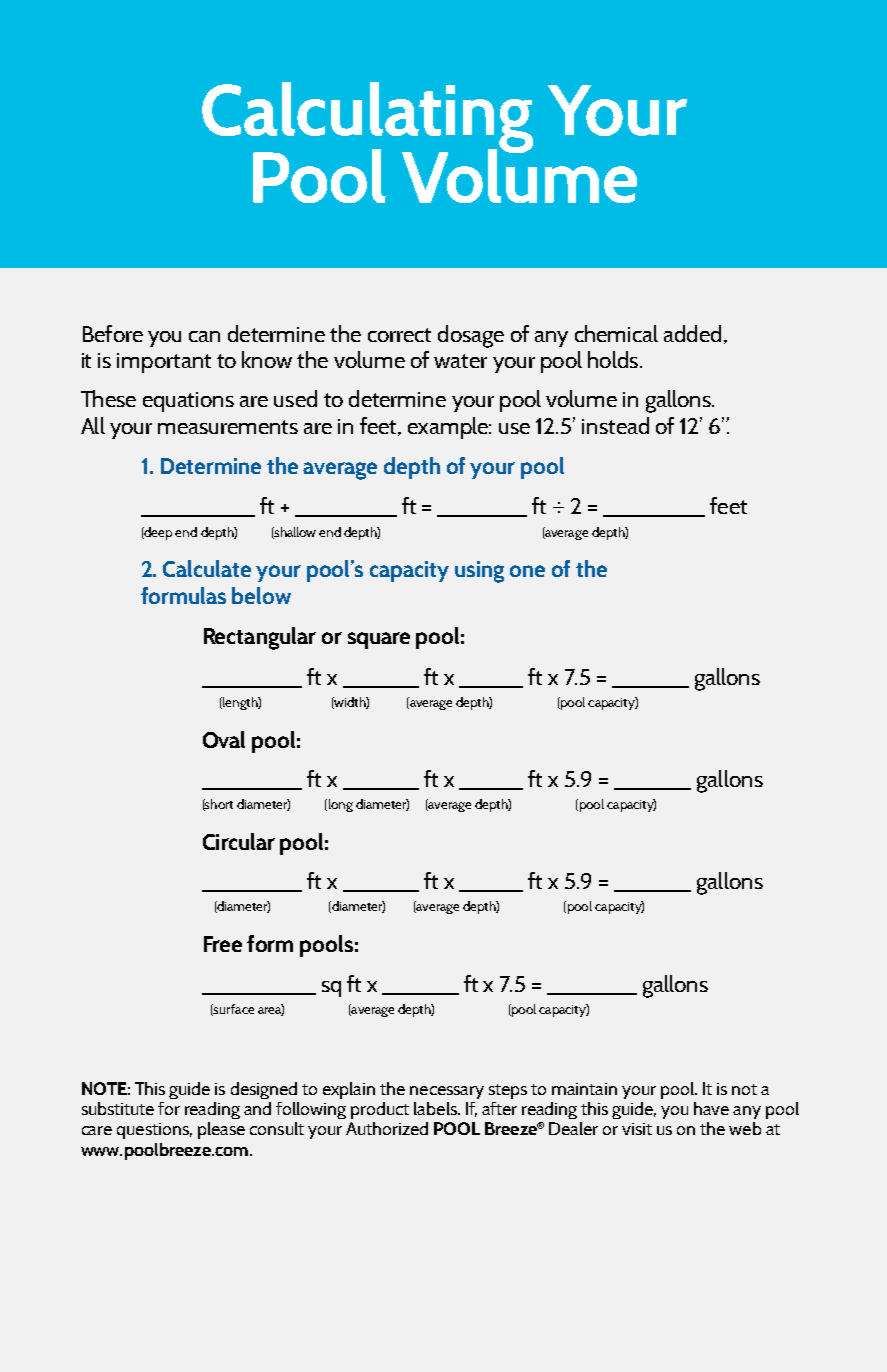  I want to click on correct, so click(399, 335).
